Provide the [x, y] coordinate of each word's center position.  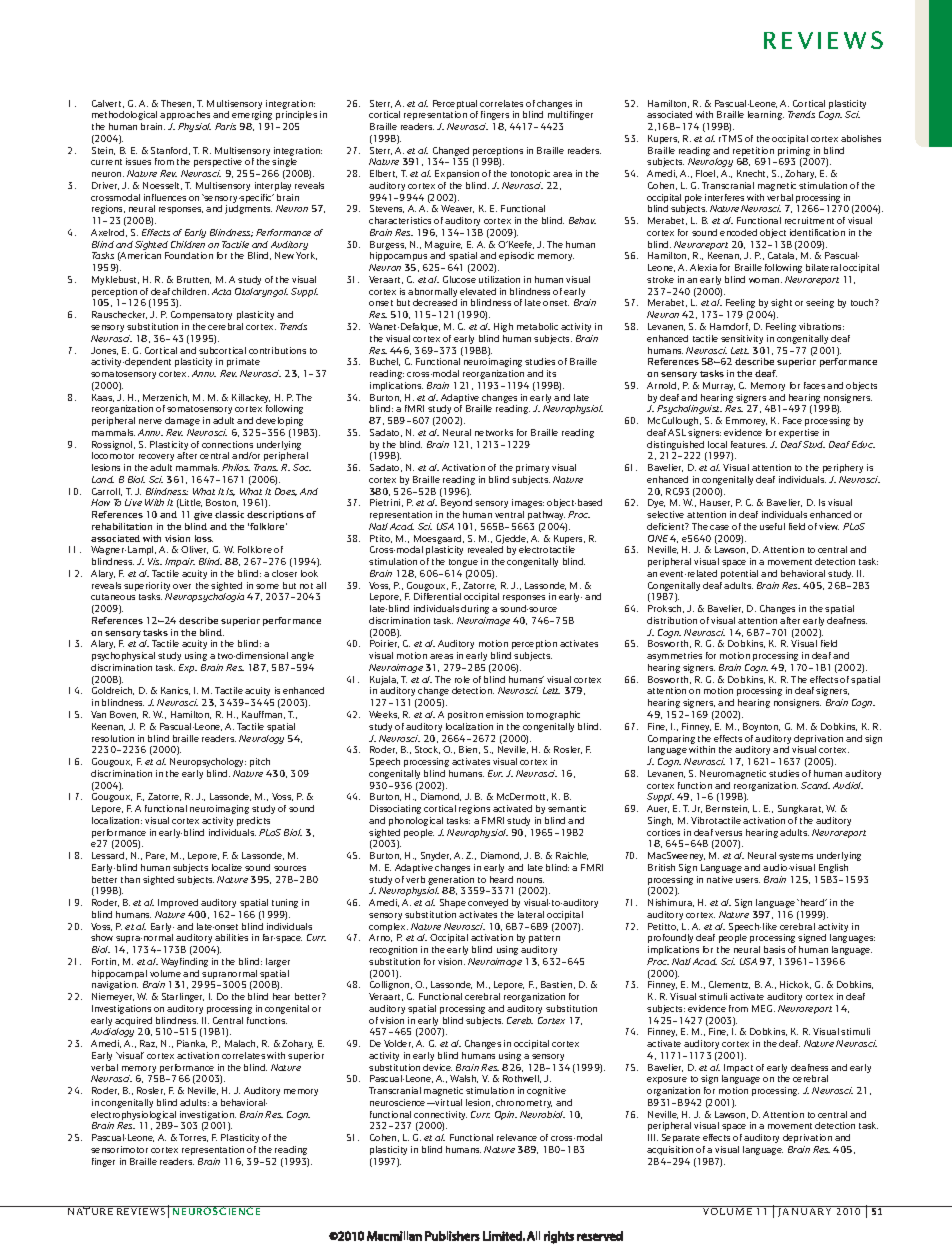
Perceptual [455, 104]
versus [728, 833]
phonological [416, 821]
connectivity [440, 1117]
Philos [236, 467]
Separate [681, 1138]
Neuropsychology [208, 762]
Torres [193, 1138]
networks [494, 432]
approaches [185, 115]
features [749, 444]
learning [766, 115]
